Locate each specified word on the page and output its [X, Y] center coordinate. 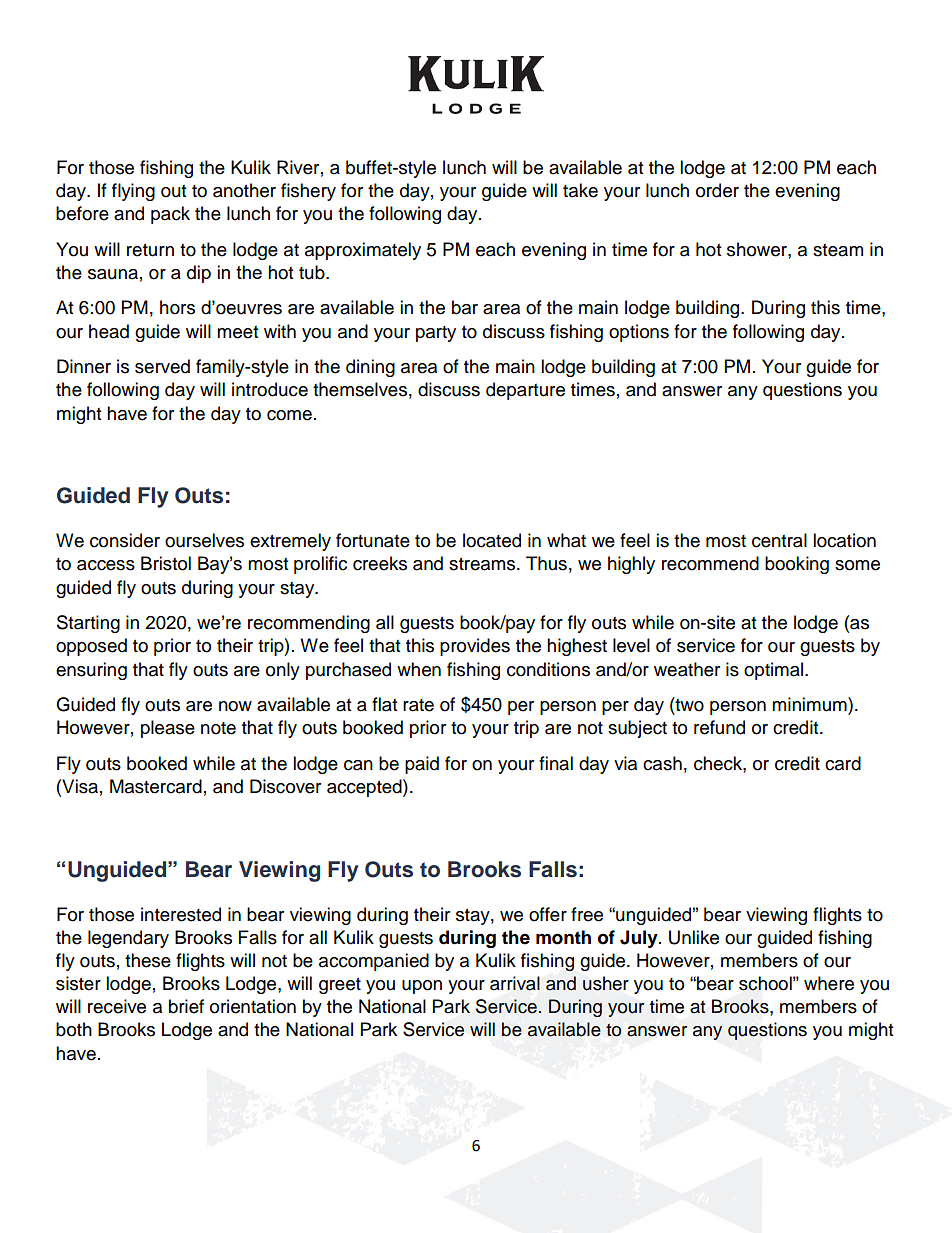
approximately [363, 251]
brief [186, 1006]
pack [170, 215]
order [717, 190]
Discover [285, 786]
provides [475, 647]
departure [525, 391]
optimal [775, 671]
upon [422, 987]
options [639, 333]
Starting [88, 624]
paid [422, 765]
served [162, 366]
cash [662, 763]
